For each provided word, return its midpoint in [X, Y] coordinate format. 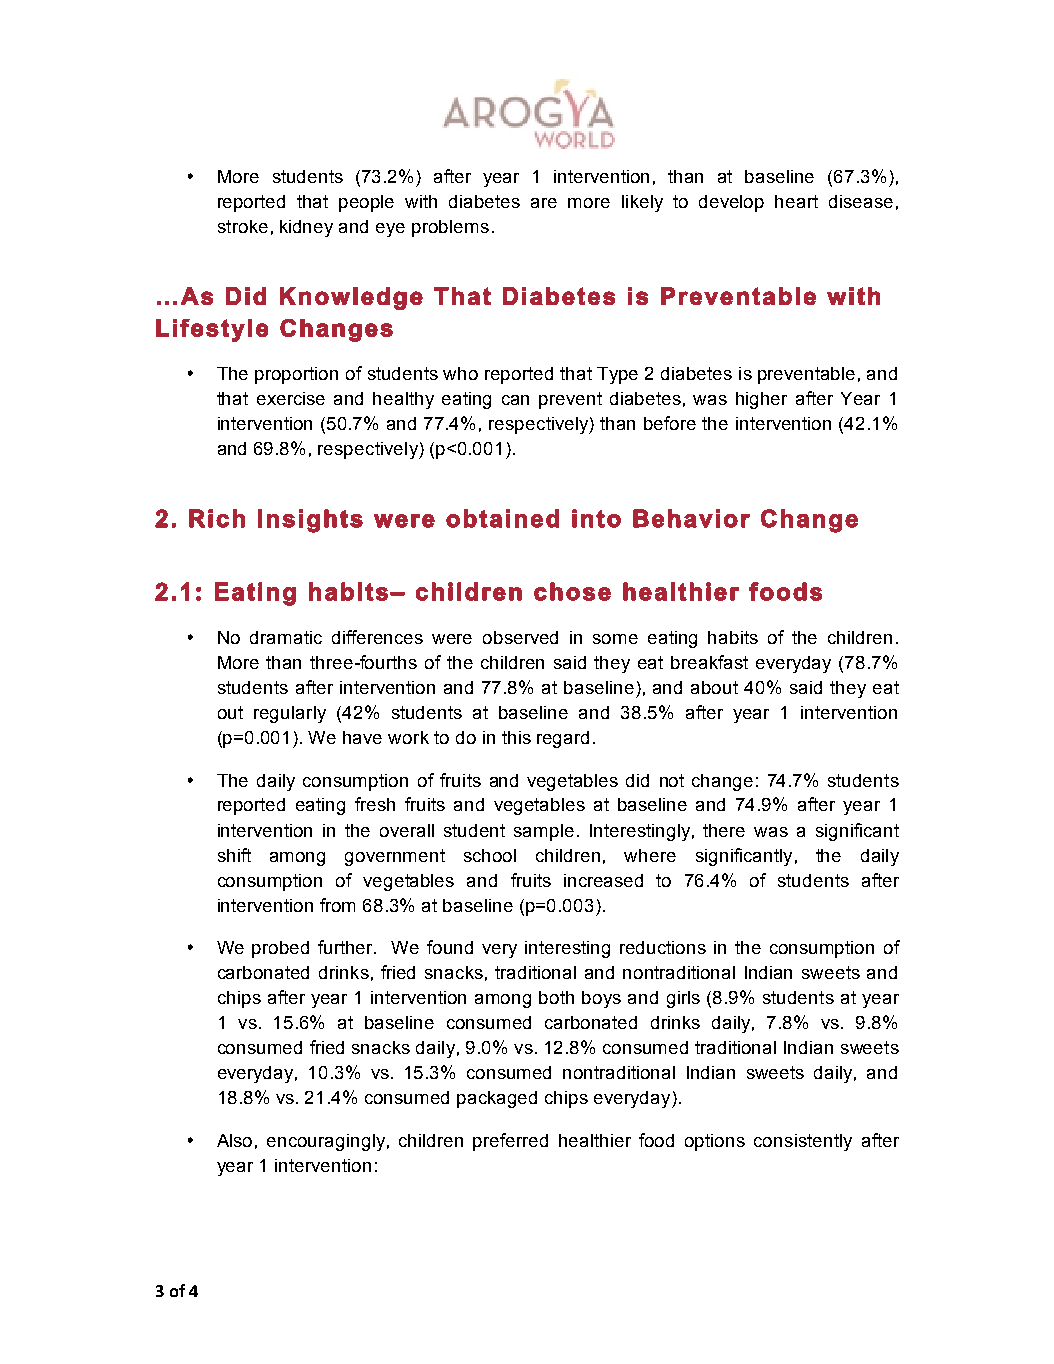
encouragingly [326, 1142]
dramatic [286, 637]
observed [520, 637]
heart [796, 201]
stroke [243, 226]
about [714, 687]
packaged [497, 1099]
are [544, 203]
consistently [803, 1142]
